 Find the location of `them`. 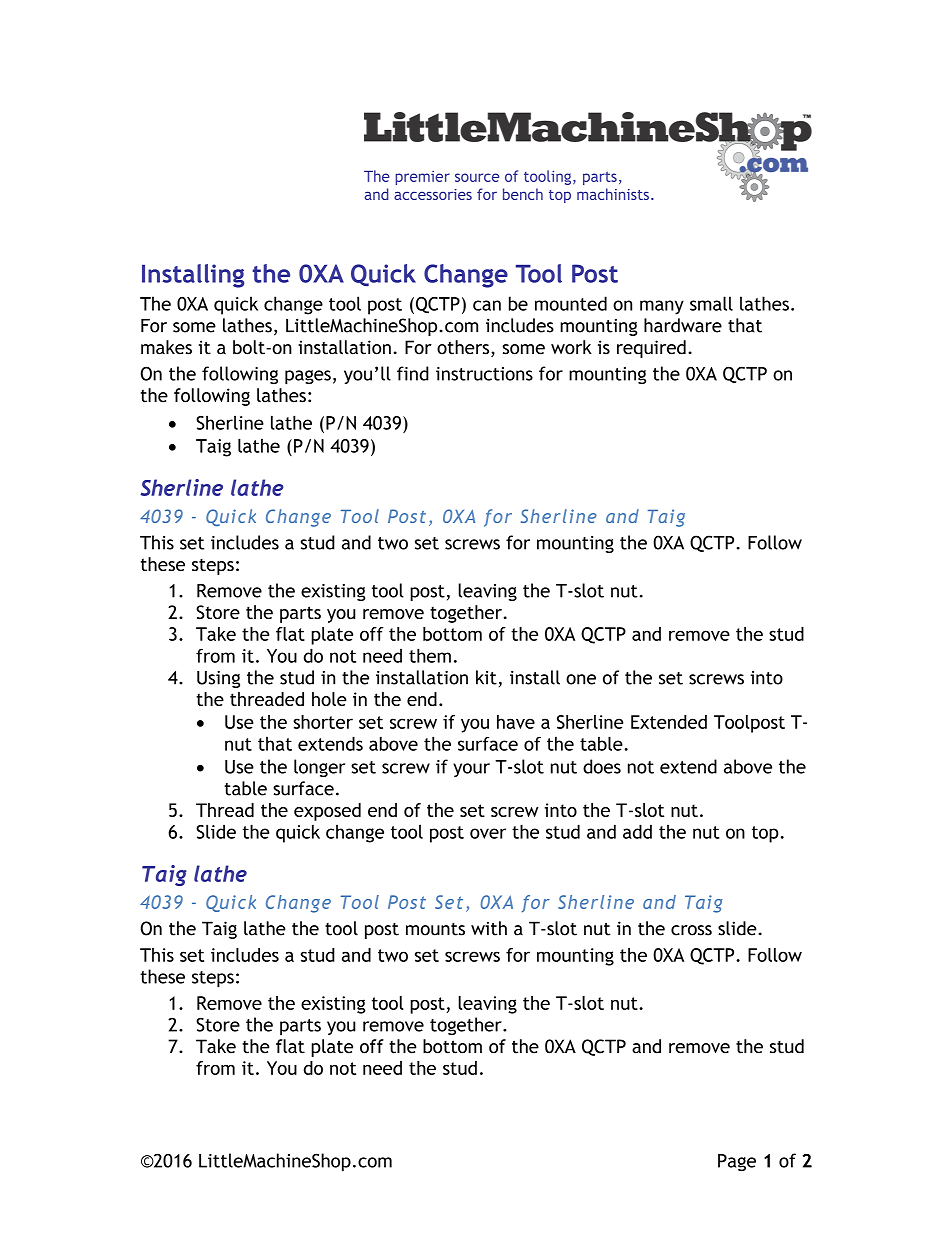

them is located at coordinates (430, 655).
